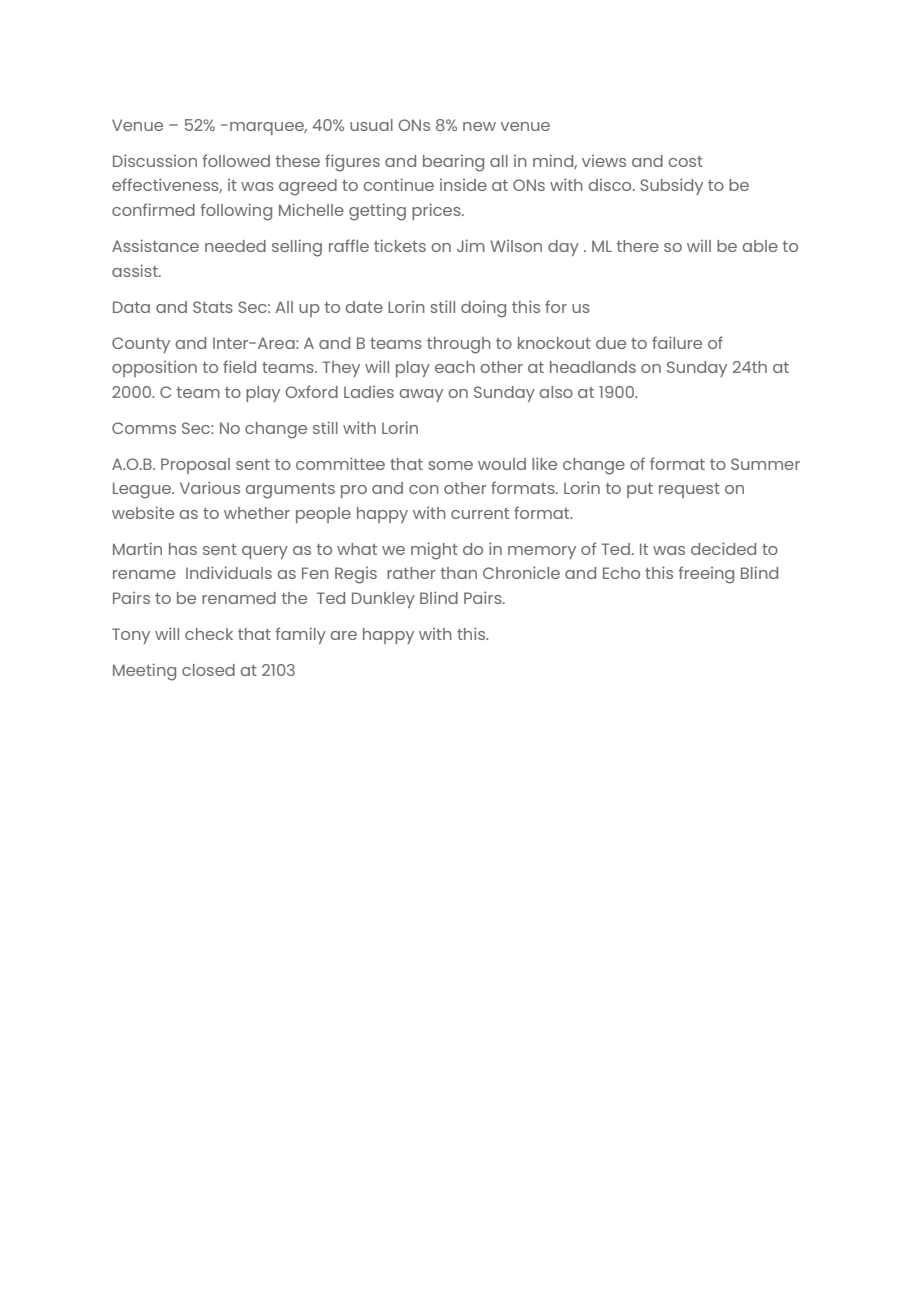 This document has width=924, height=1308. What do you see at coordinates (213, 307) in the document?
I see `Stats` at bounding box center [213, 307].
